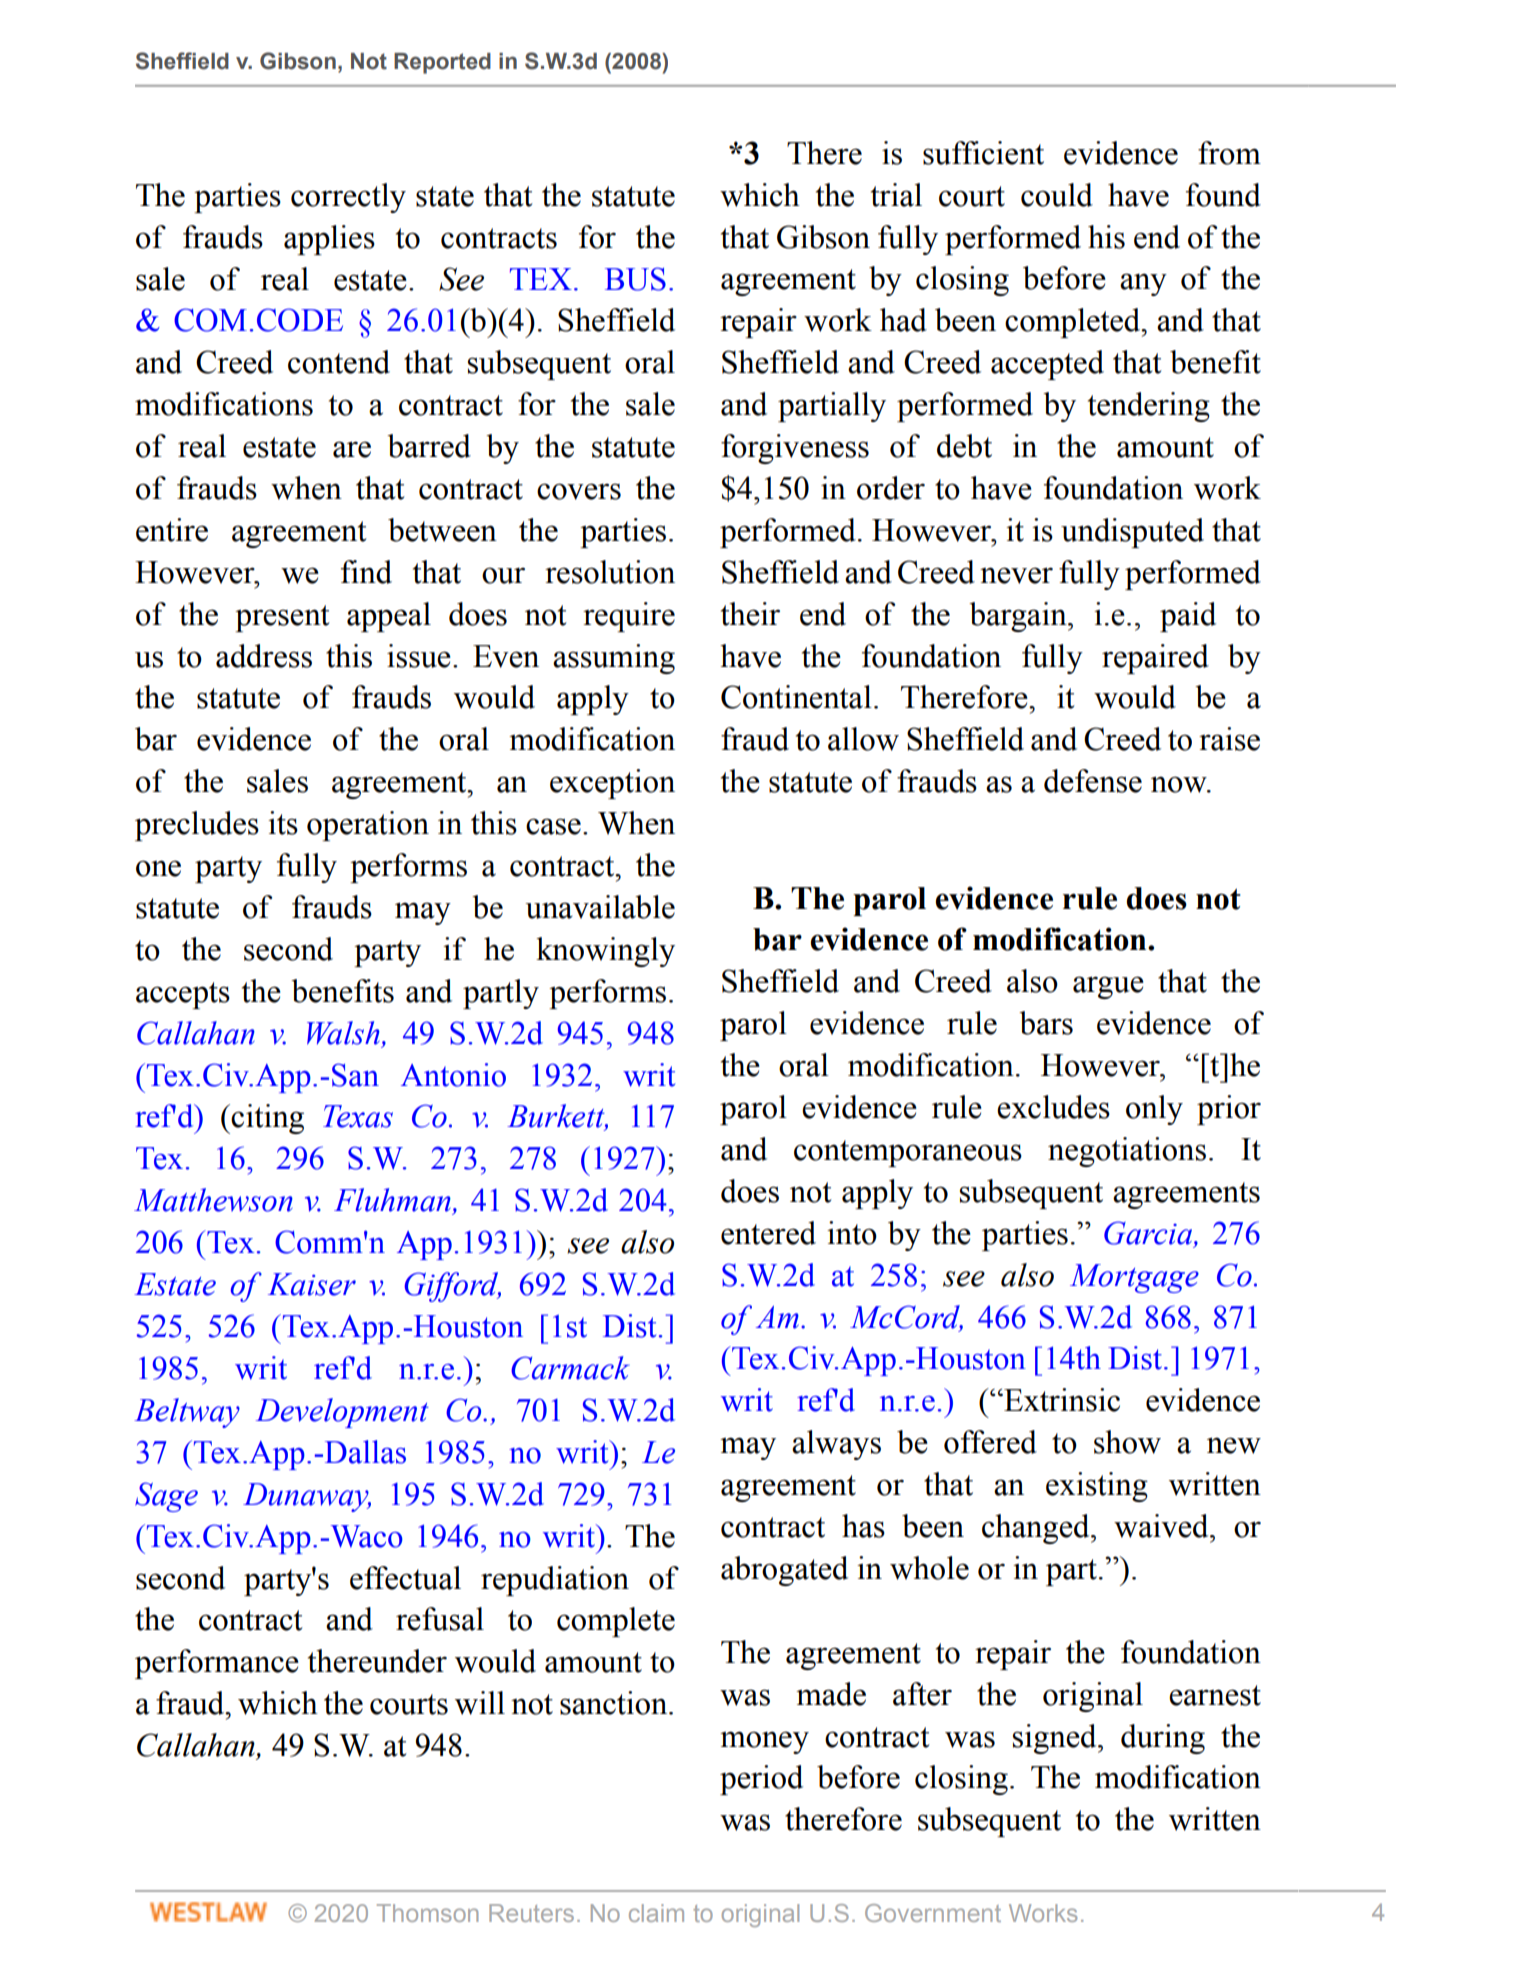  What do you see at coordinates (366, 572) in the screenshot?
I see `find` at bounding box center [366, 572].
